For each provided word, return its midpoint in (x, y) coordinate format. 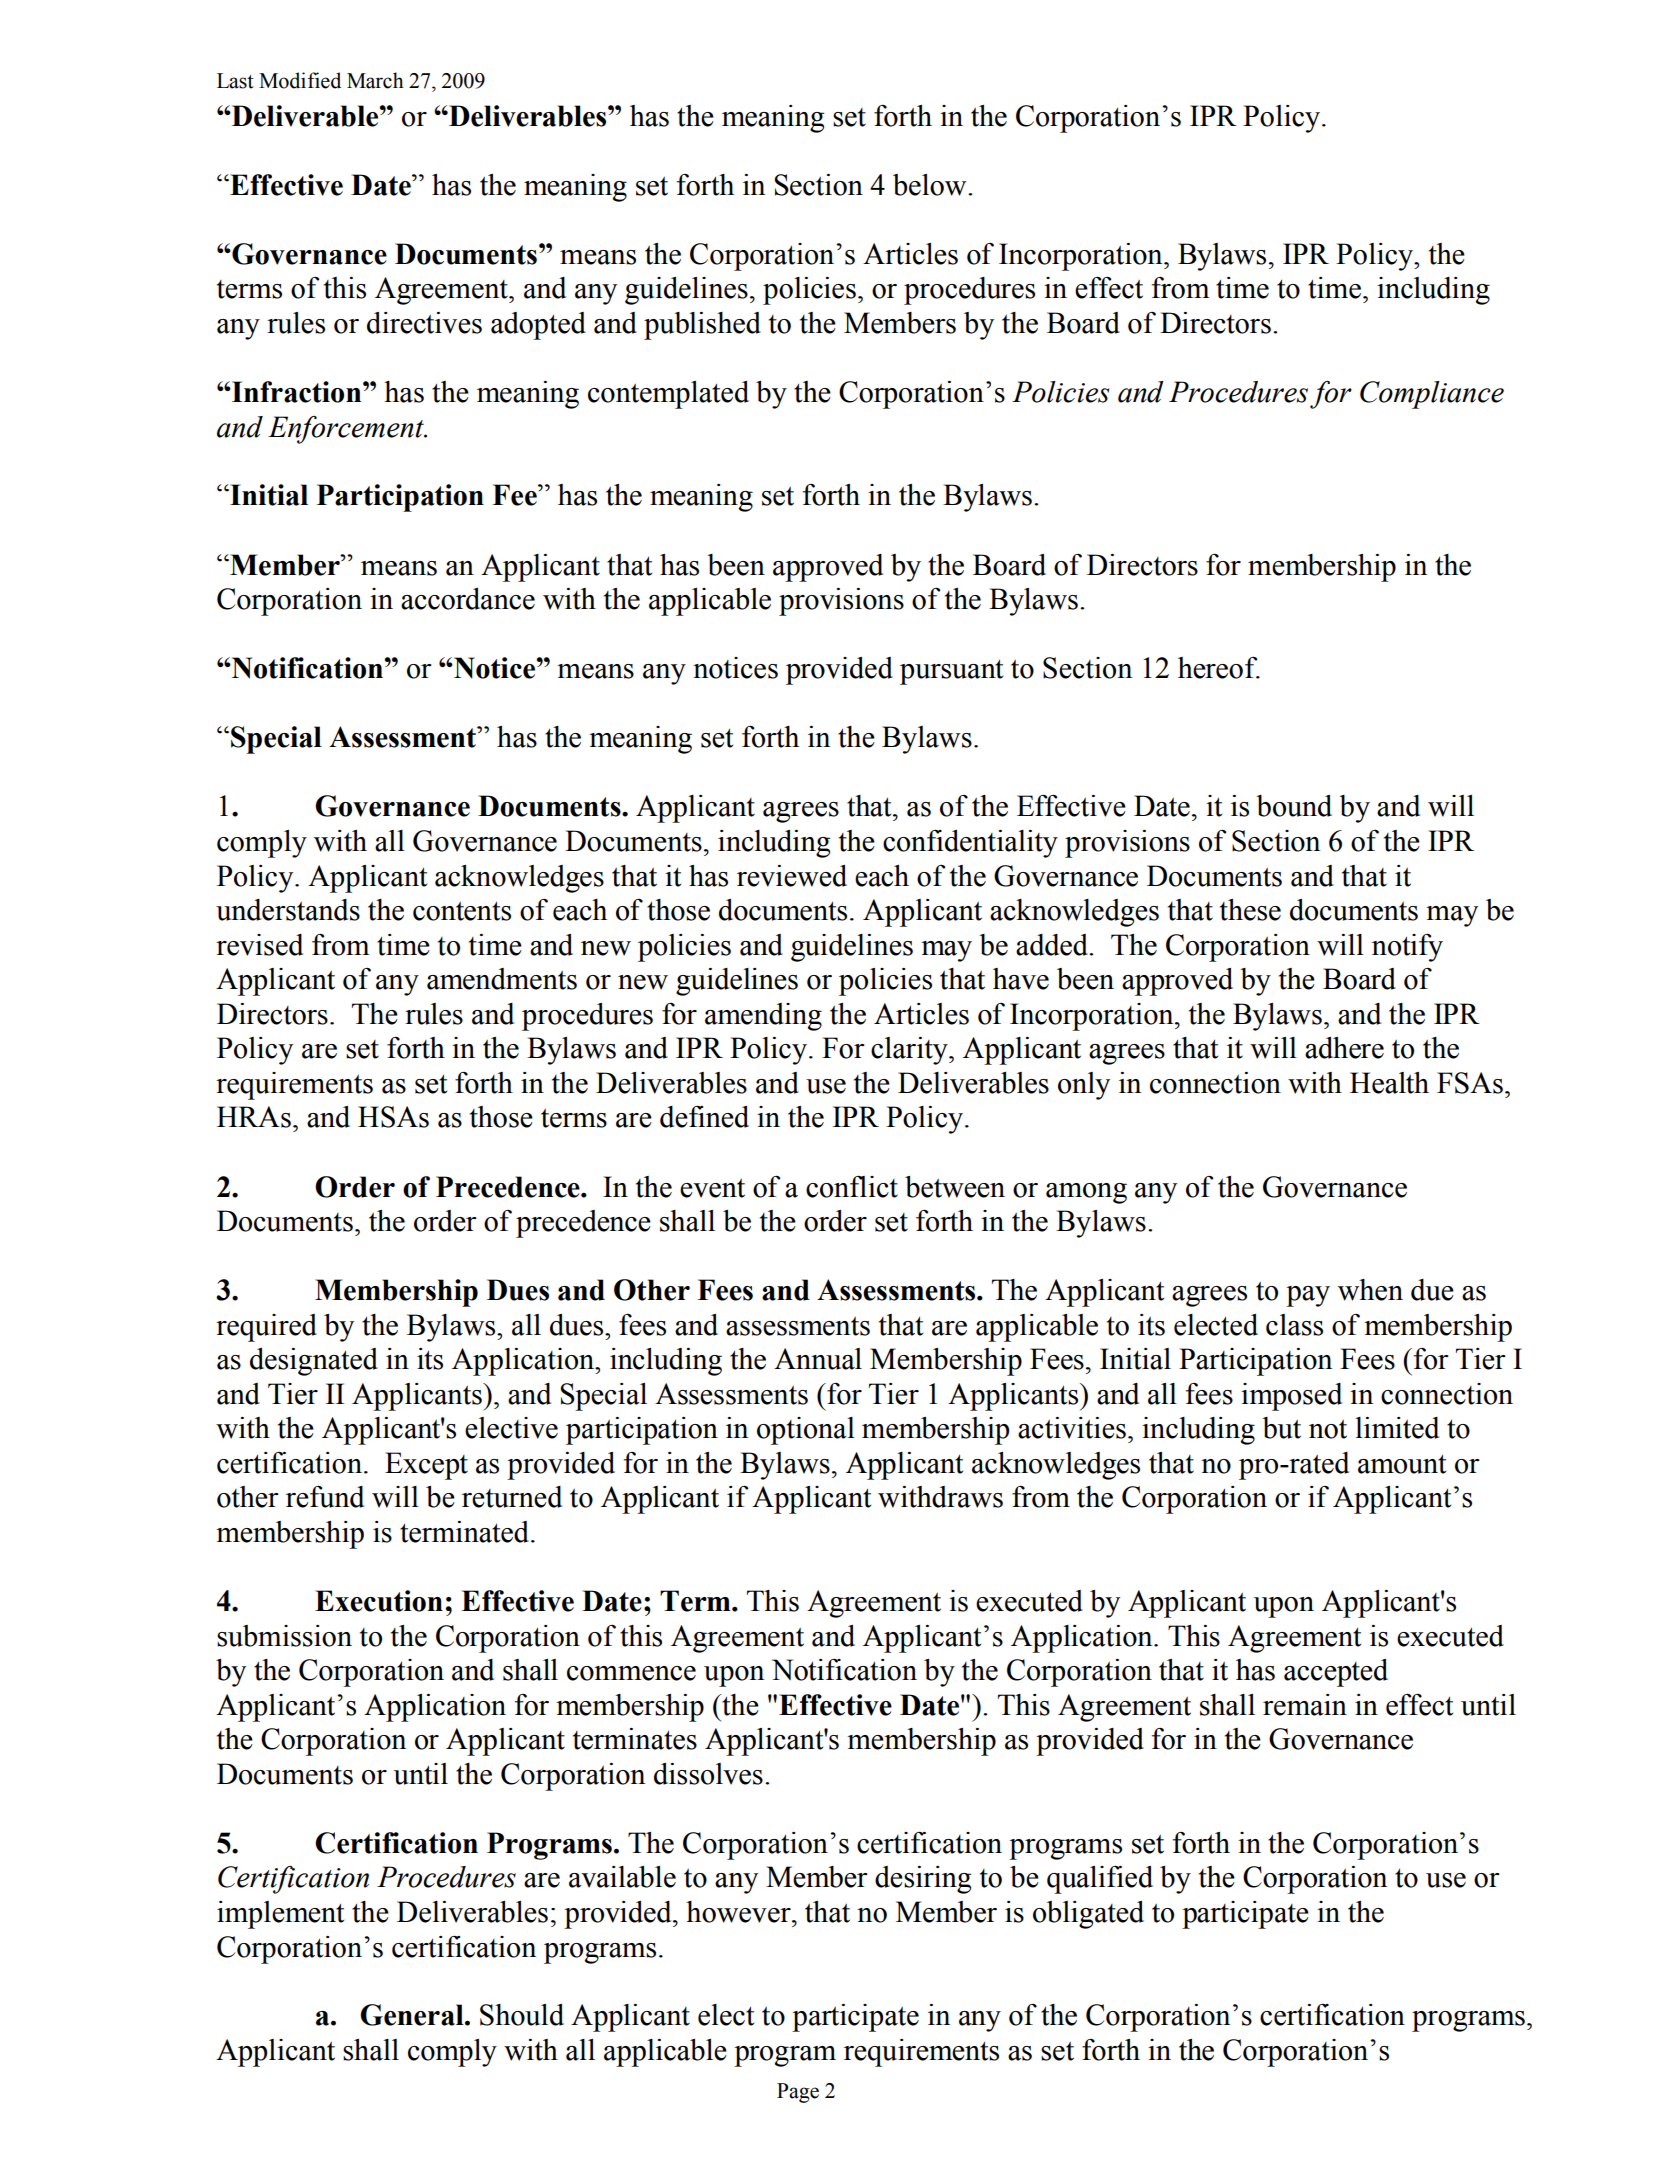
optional (806, 1431)
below (931, 185)
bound (1294, 806)
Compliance (1432, 395)
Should (522, 2015)
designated (314, 1362)
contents (462, 911)
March (375, 80)
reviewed (792, 876)
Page (798, 2093)
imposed (1291, 1397)
